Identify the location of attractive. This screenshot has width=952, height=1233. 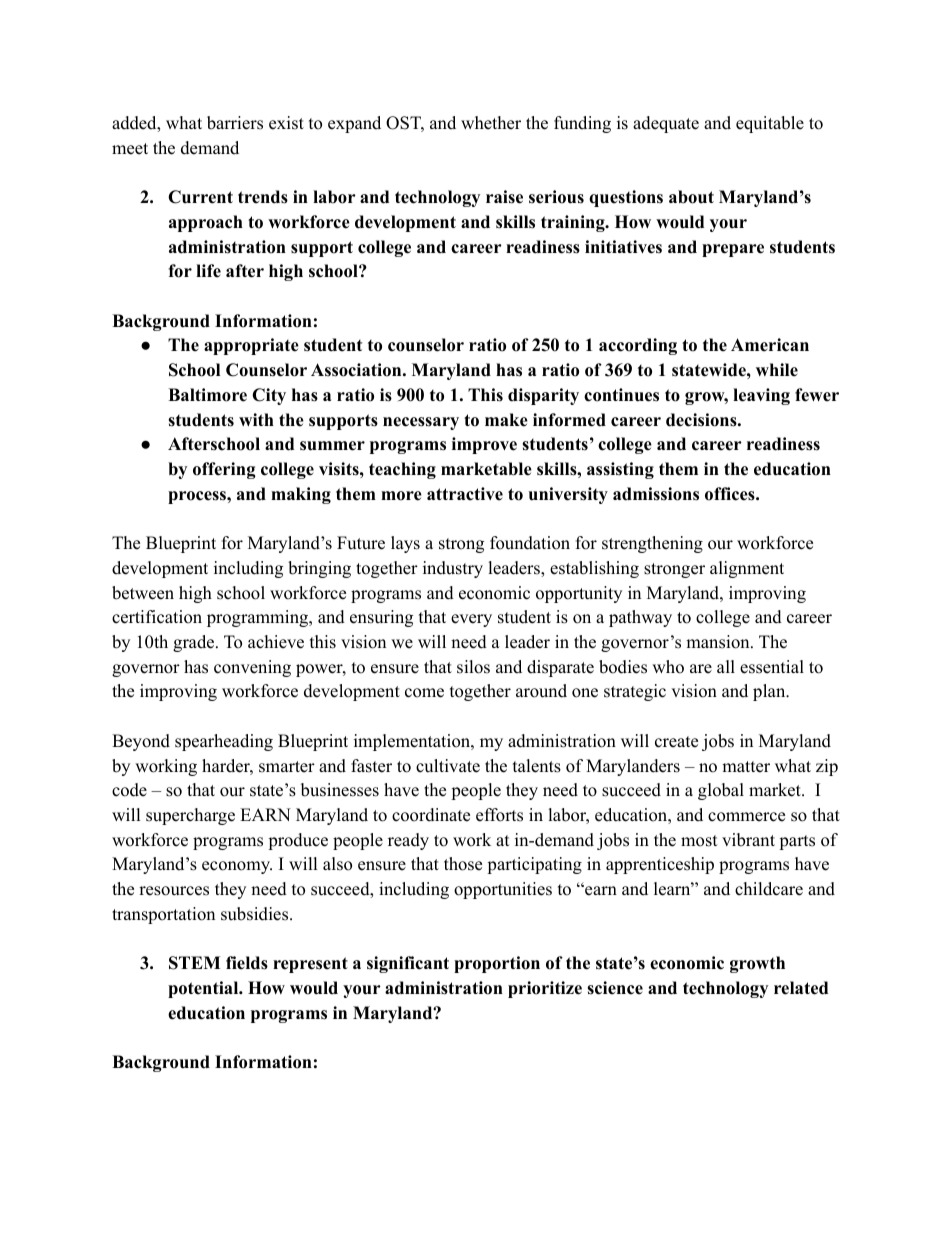
(465, 494).
